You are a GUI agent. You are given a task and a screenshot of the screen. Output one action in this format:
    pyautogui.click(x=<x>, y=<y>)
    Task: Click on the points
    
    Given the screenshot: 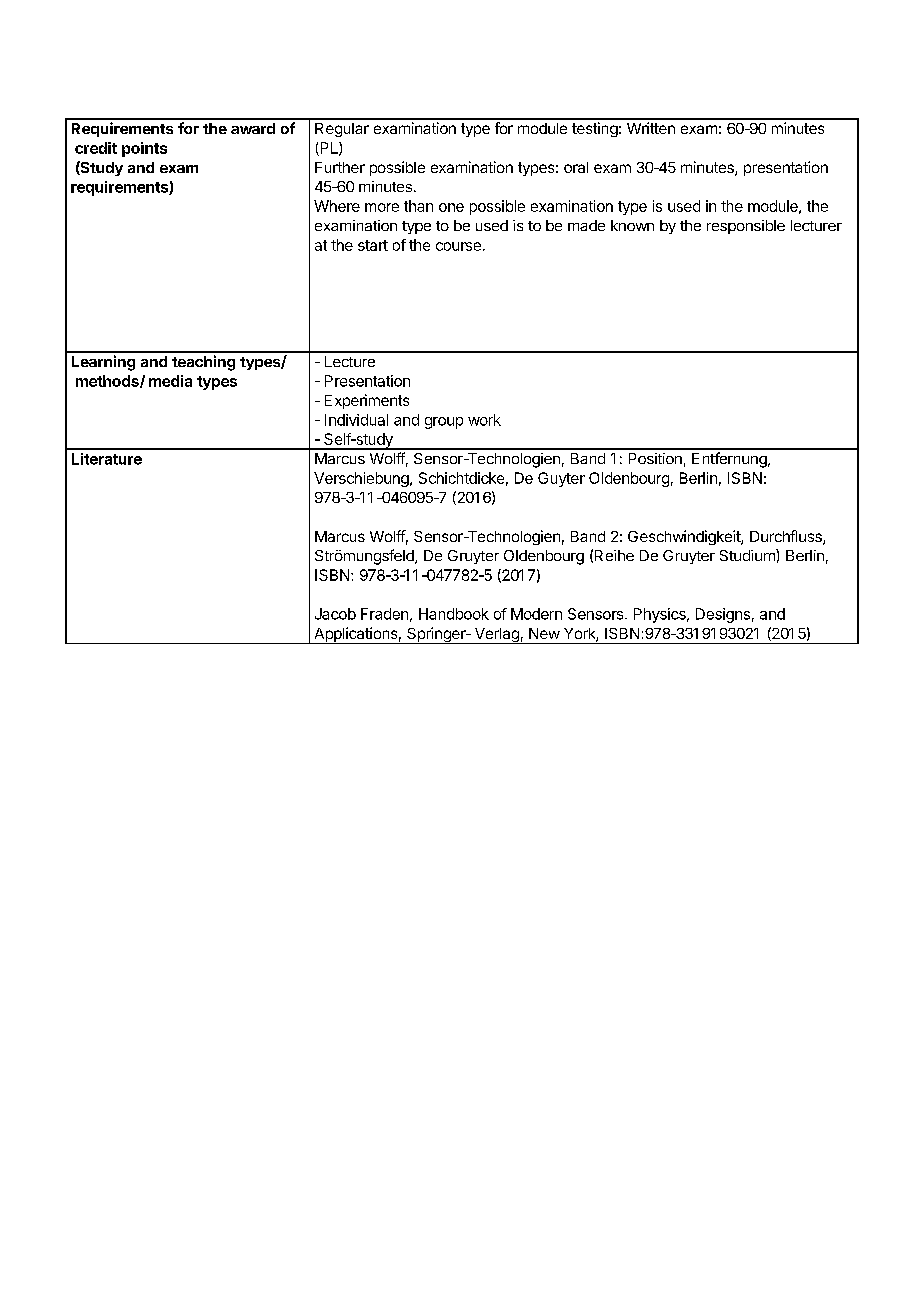 What is the action you would take?
    pyautogui.click(x=144, y=149)
